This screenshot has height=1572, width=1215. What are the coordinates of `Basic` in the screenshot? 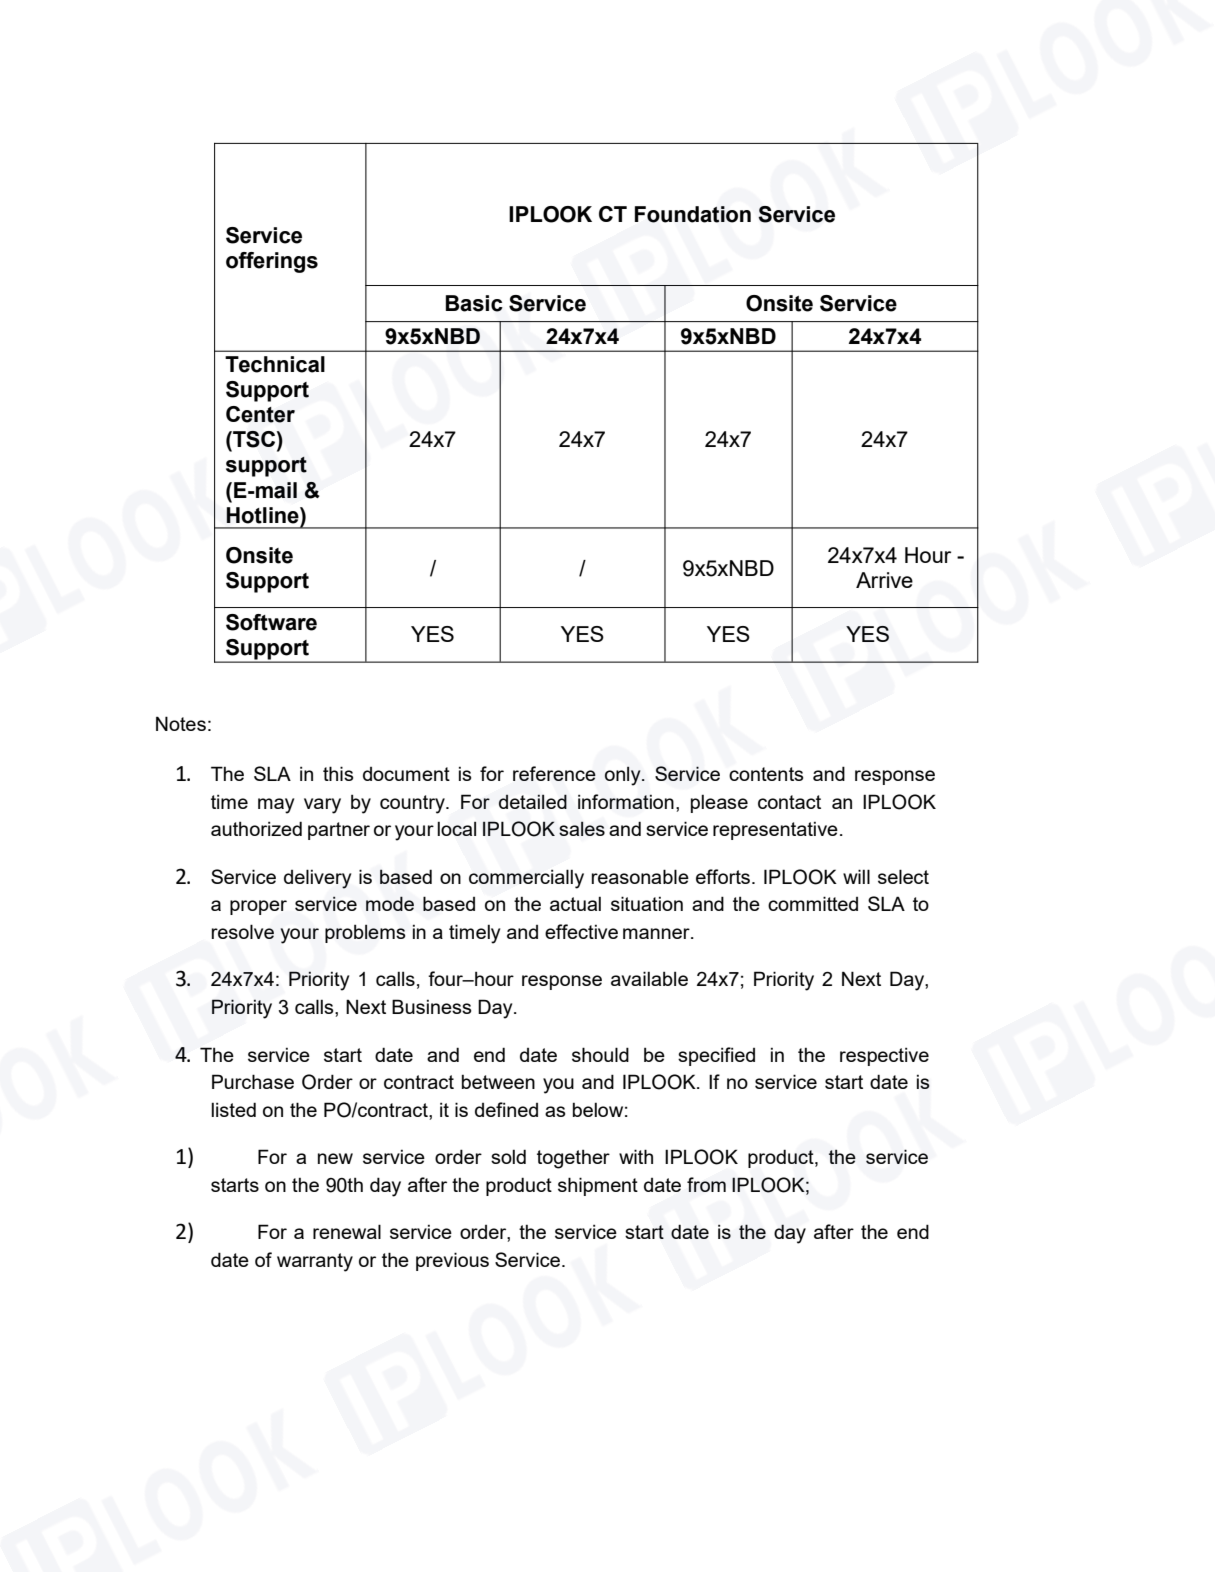 It's located at (474, 303).
